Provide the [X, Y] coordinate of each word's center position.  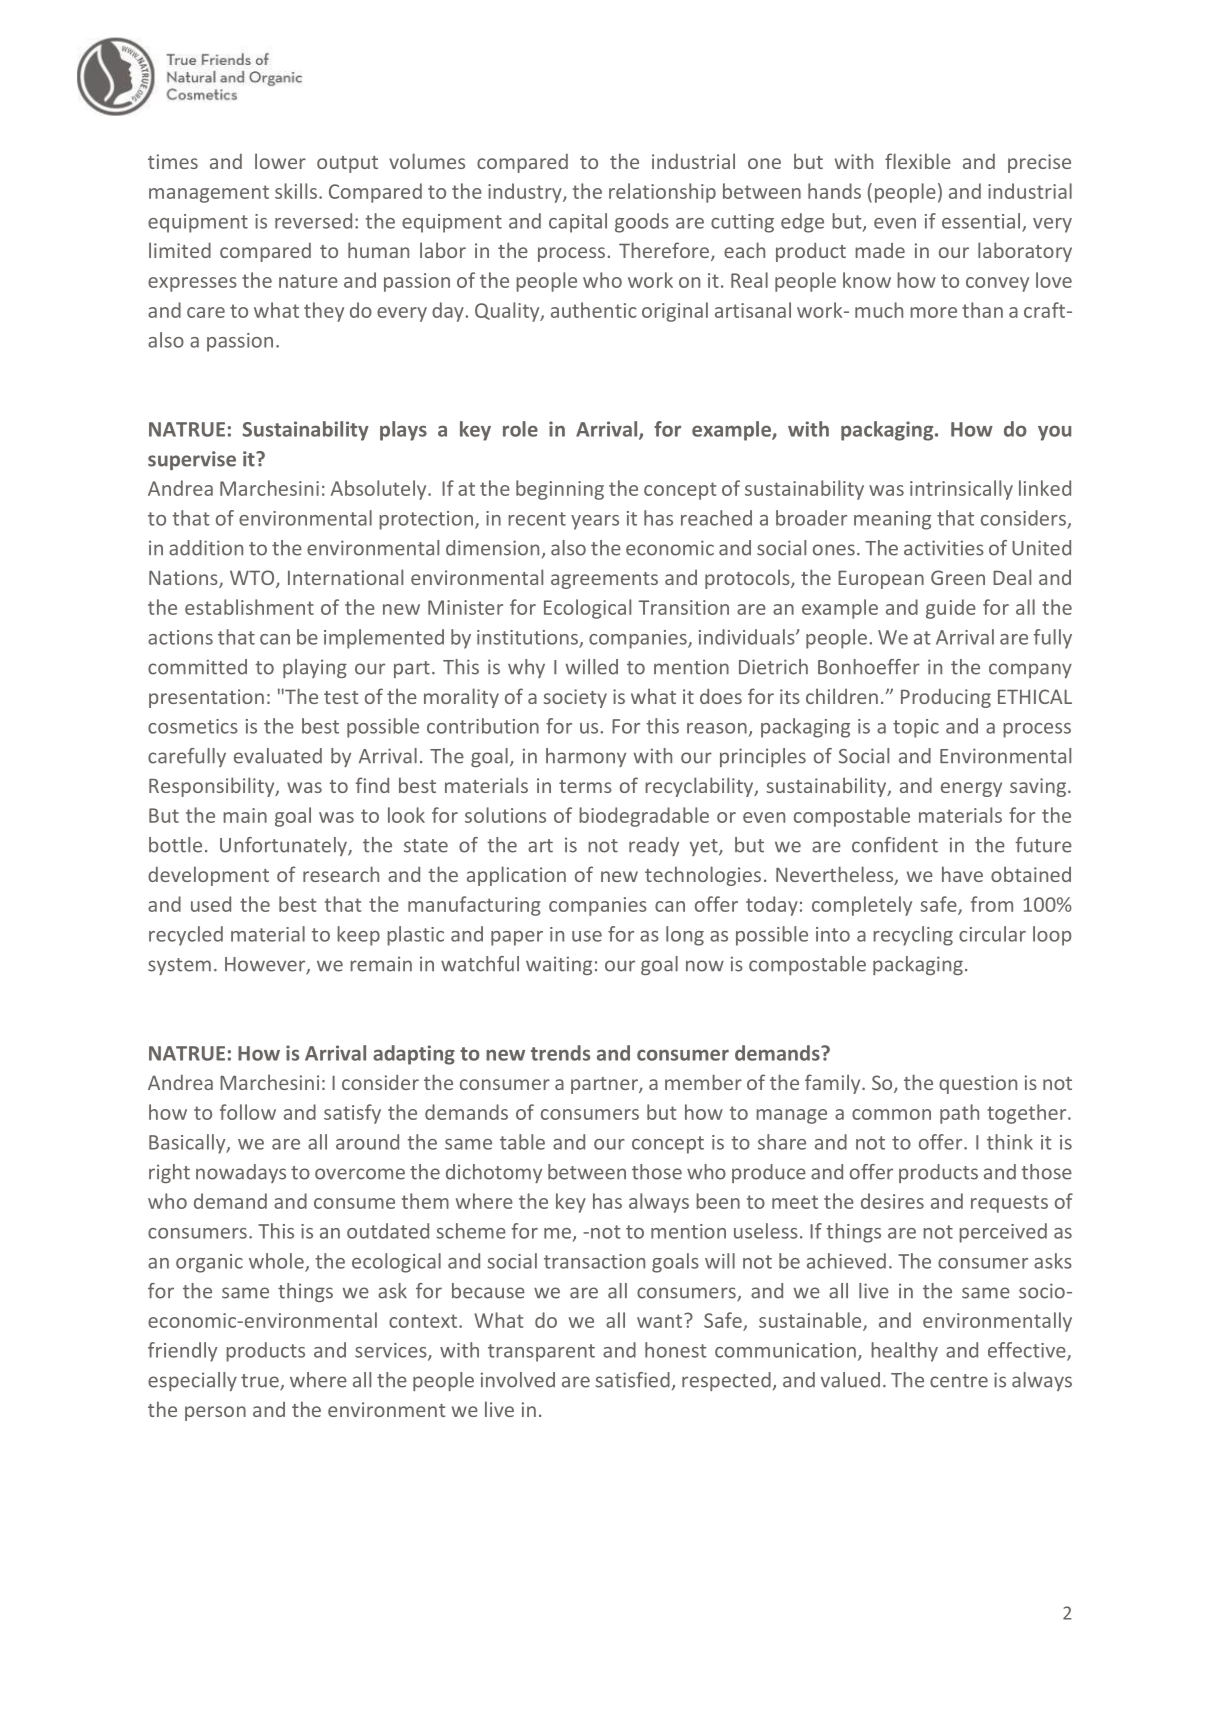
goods [642, 223]
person [215, 1413]
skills [296, 191]
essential [982, 222]
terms [585, 786]
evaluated [278, 756]
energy [971, 789]
